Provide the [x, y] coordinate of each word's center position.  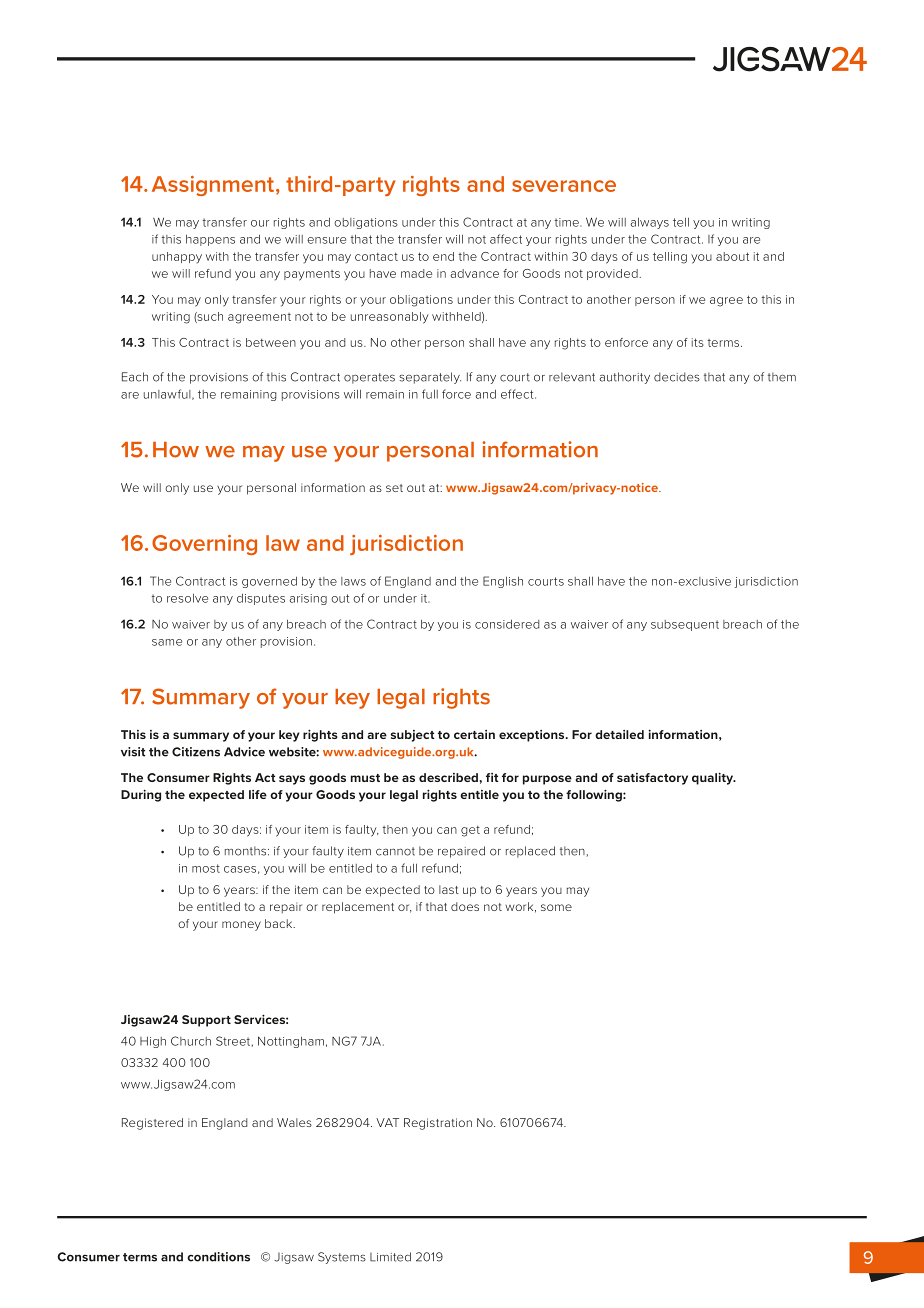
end [443, 256]
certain [474, 734]
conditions [218, 1257]
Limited [390, 1257]
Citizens [196, 752]
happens [210, 240]
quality [714, 779]
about [732, 256]
